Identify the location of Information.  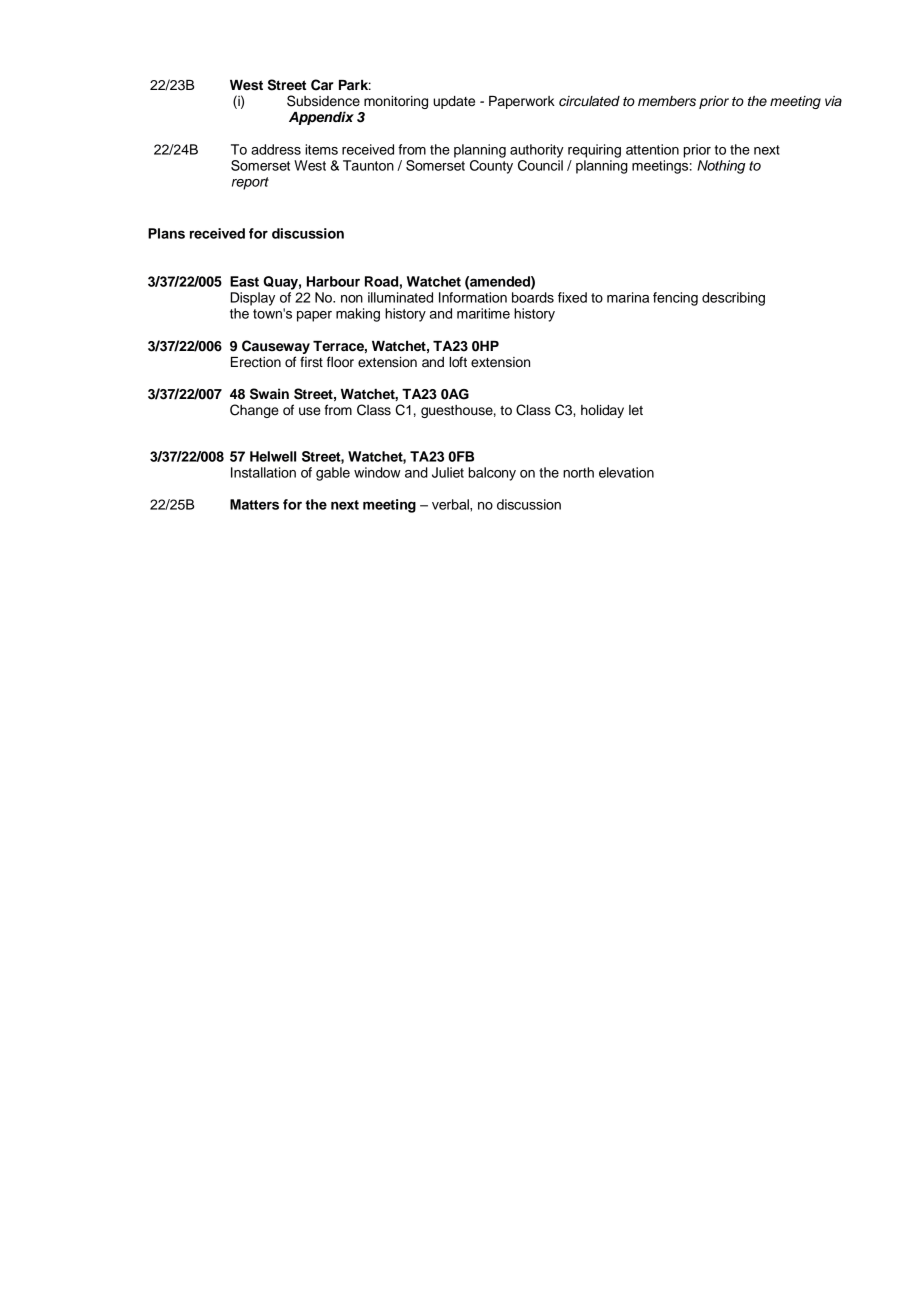
(473, 297).
